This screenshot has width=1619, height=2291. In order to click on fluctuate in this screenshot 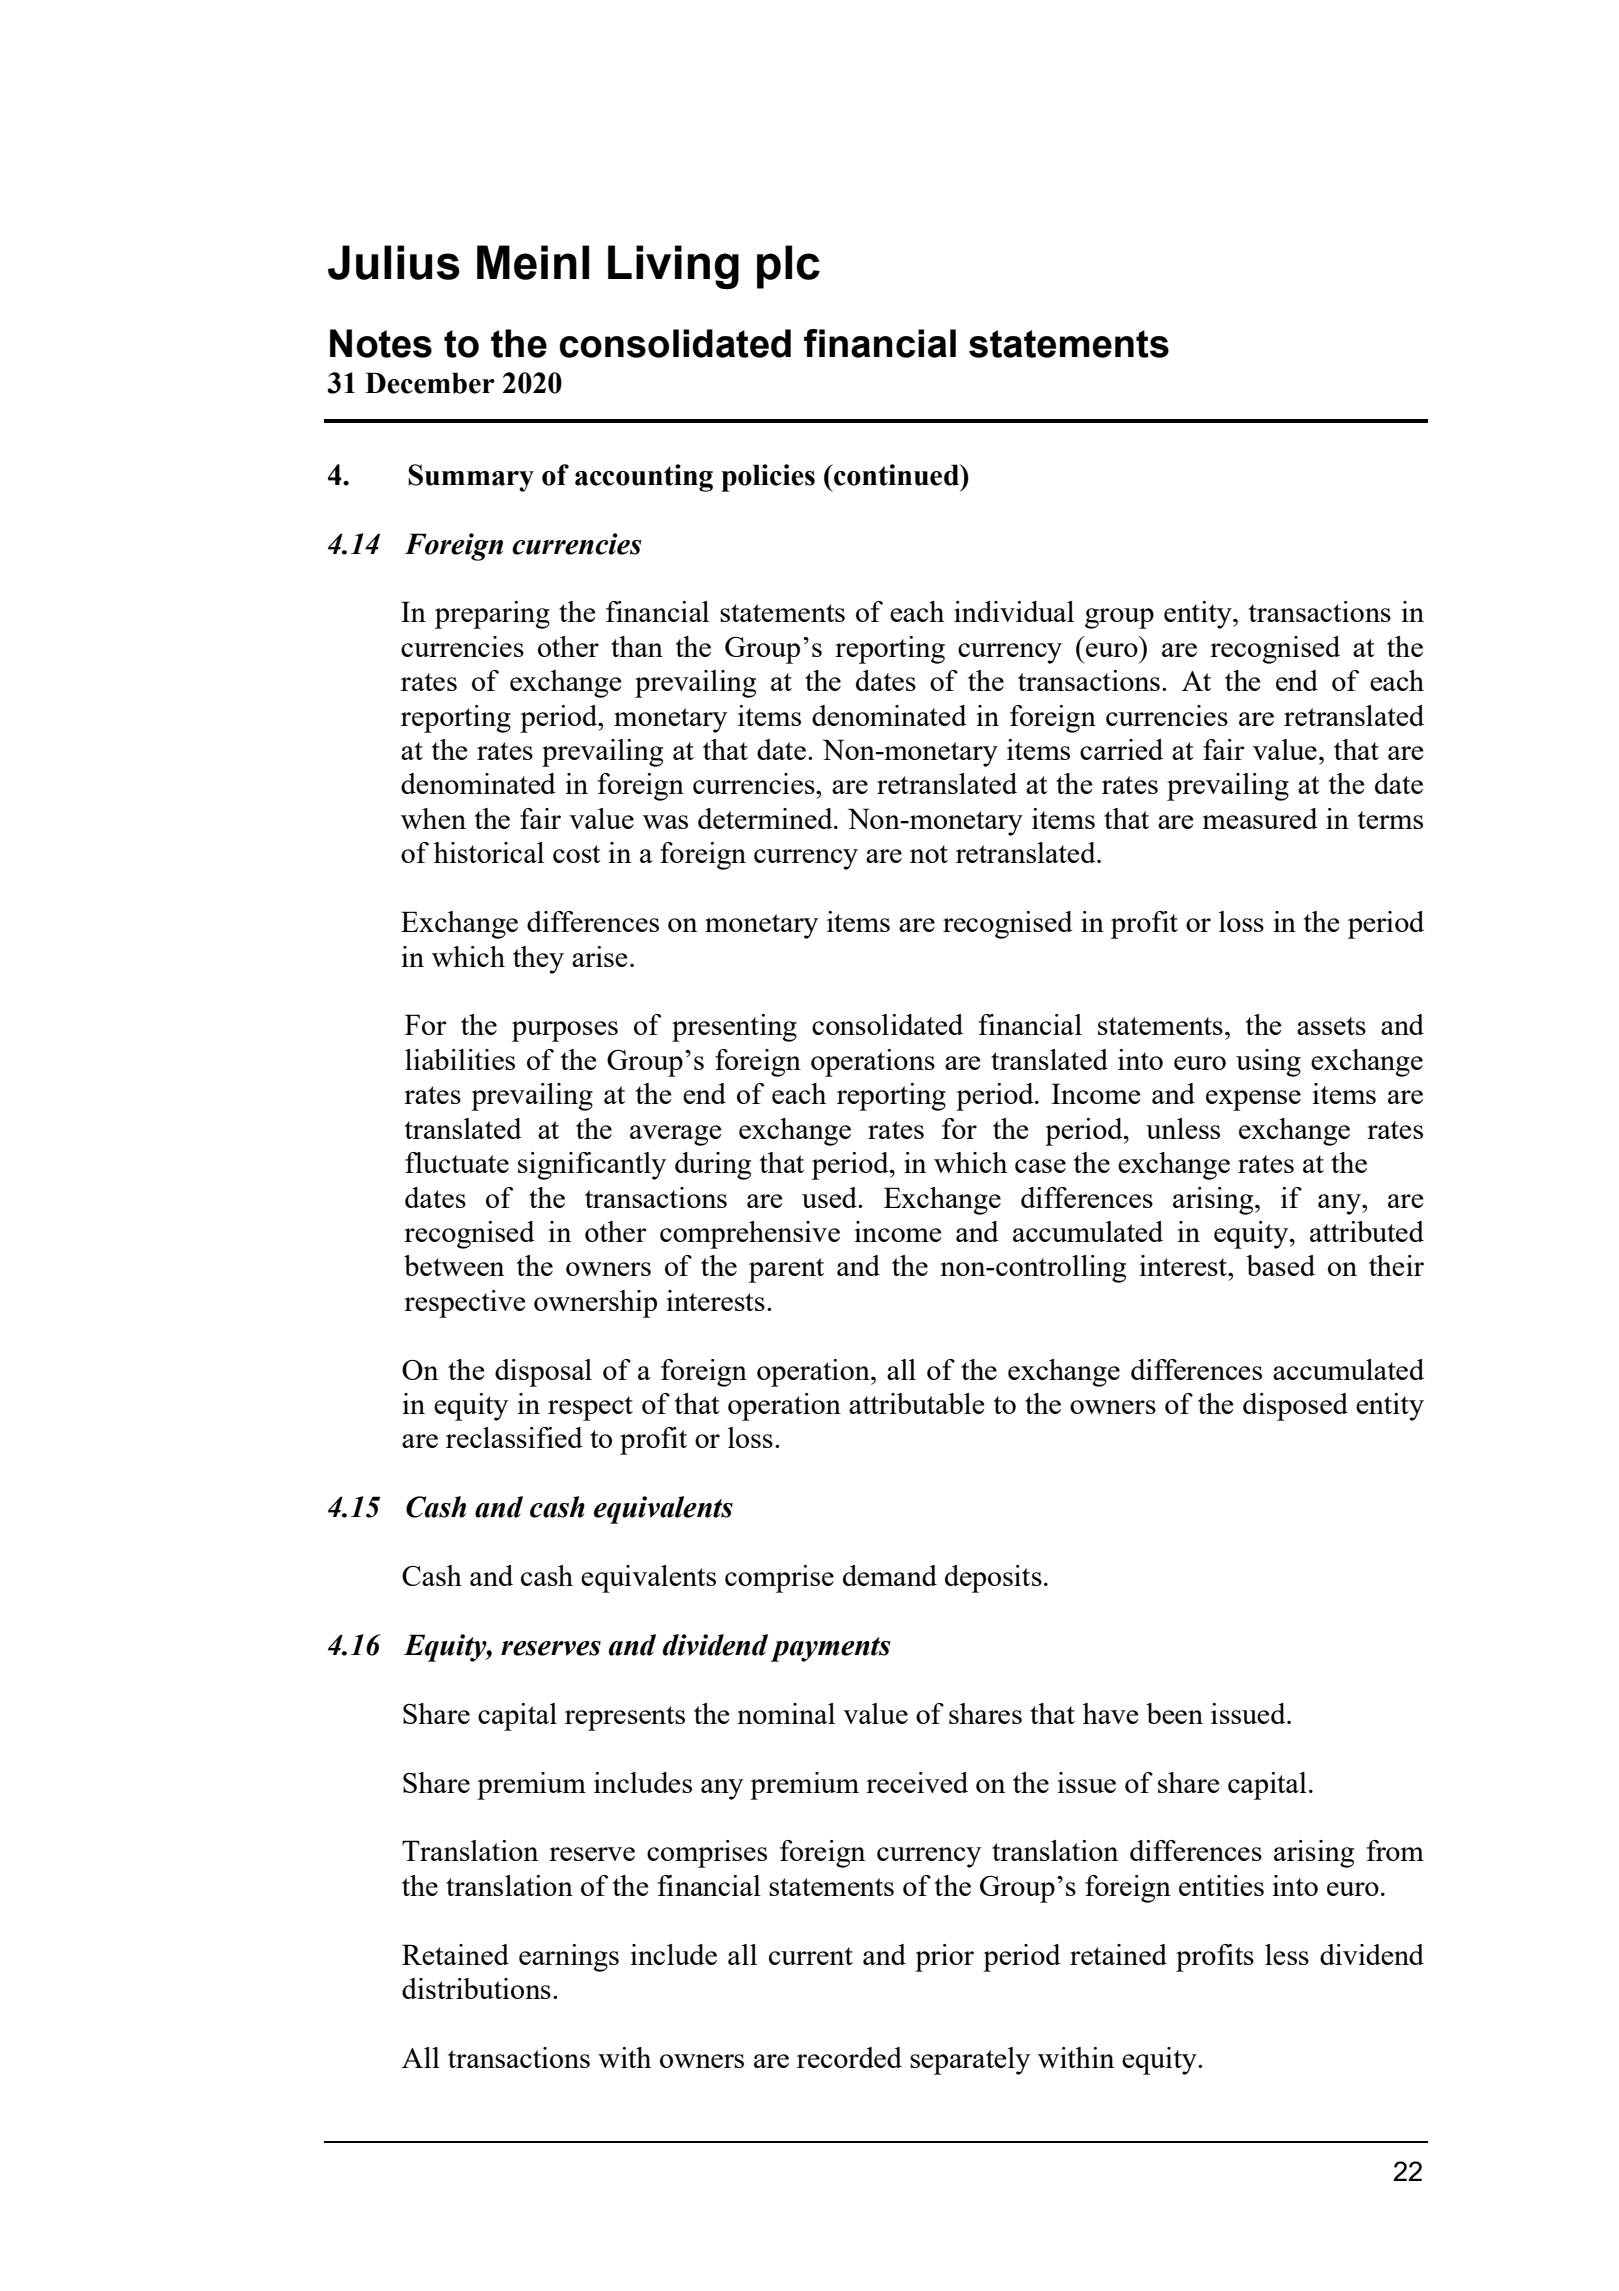, I will do `click(457, 1162)`.
